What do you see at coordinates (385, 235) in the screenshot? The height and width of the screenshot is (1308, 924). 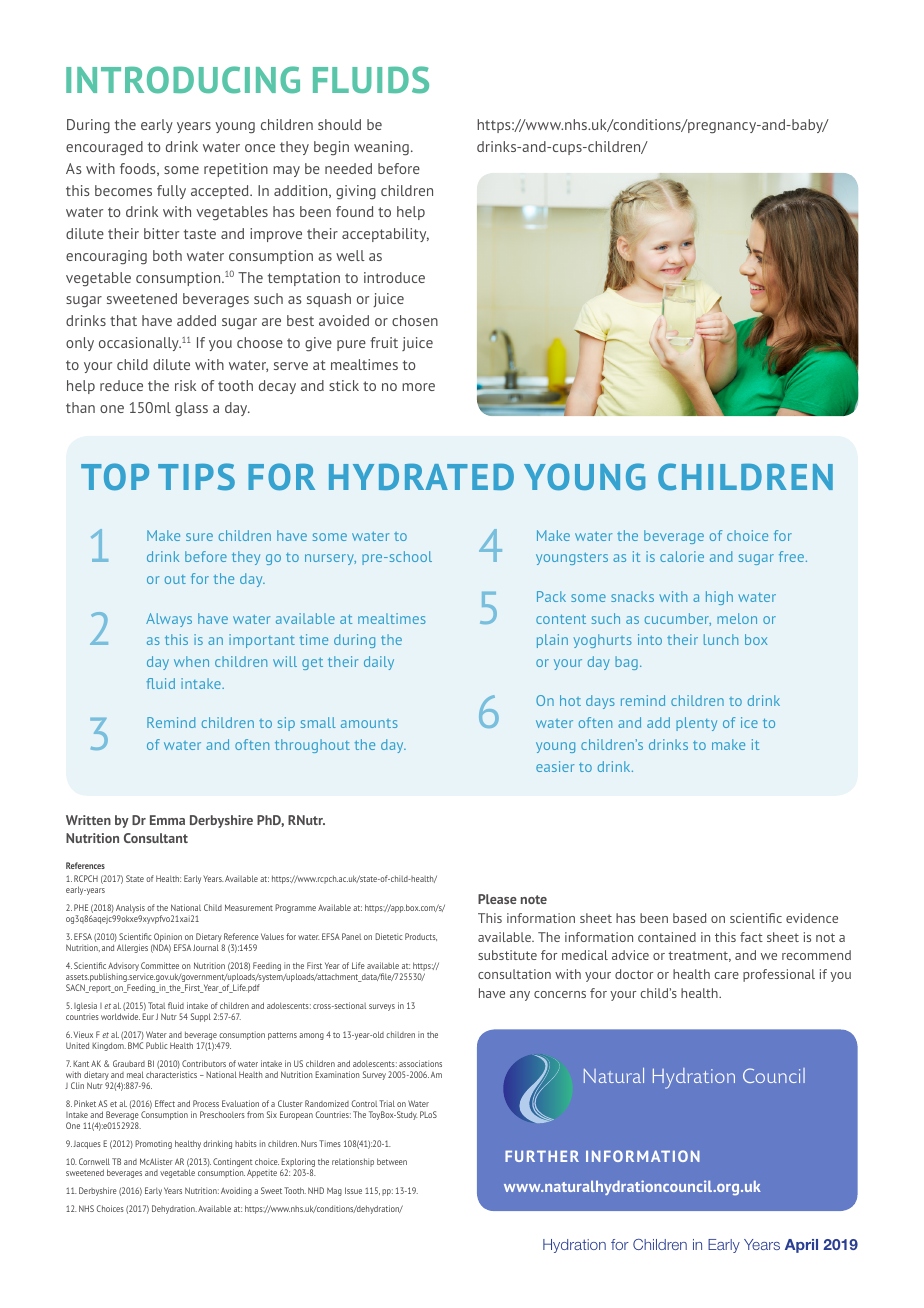 I see `acceptability` at bounding box center [385, 235].
